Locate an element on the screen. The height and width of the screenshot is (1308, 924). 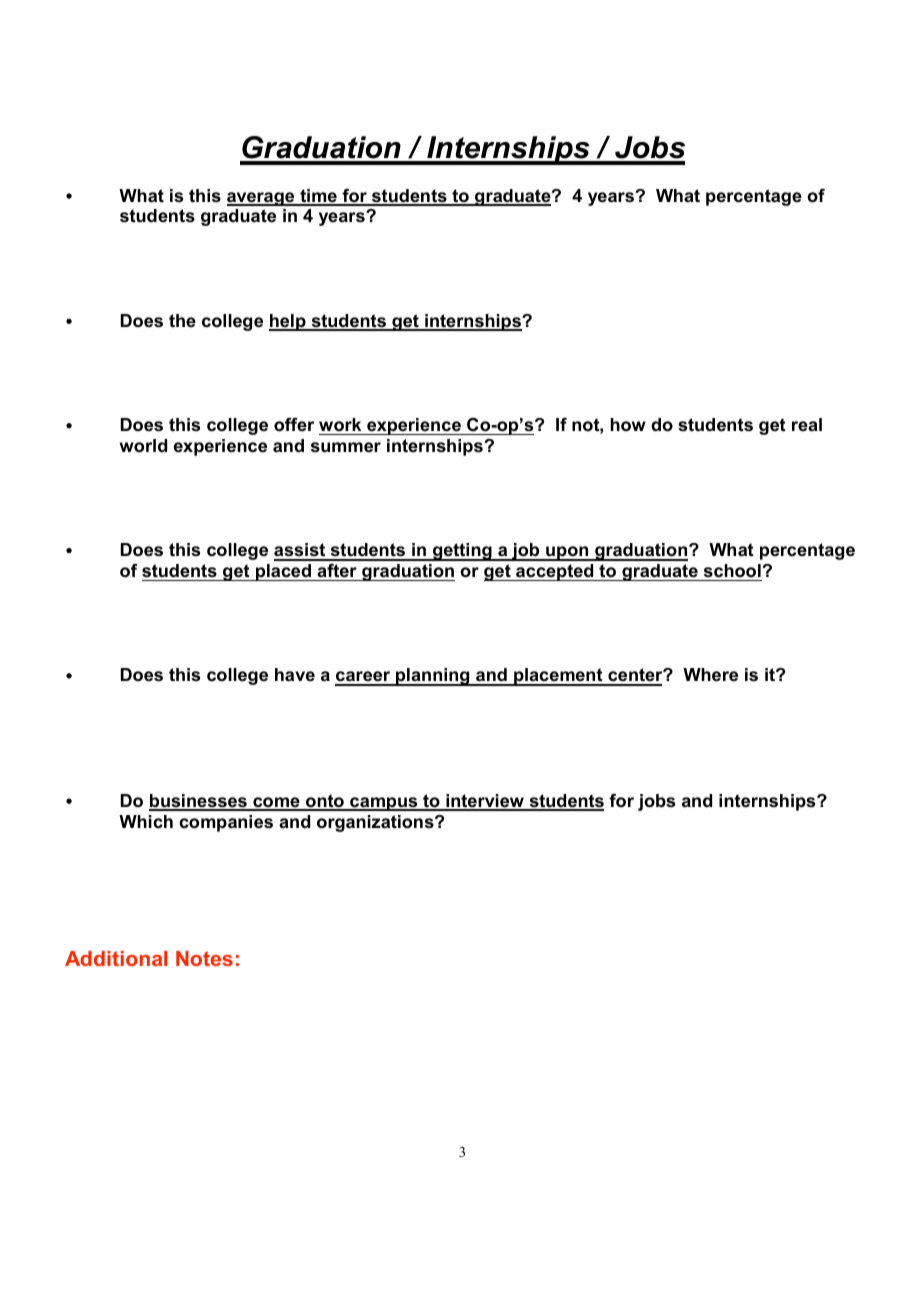
getting is located at coordinates (462, 552).
